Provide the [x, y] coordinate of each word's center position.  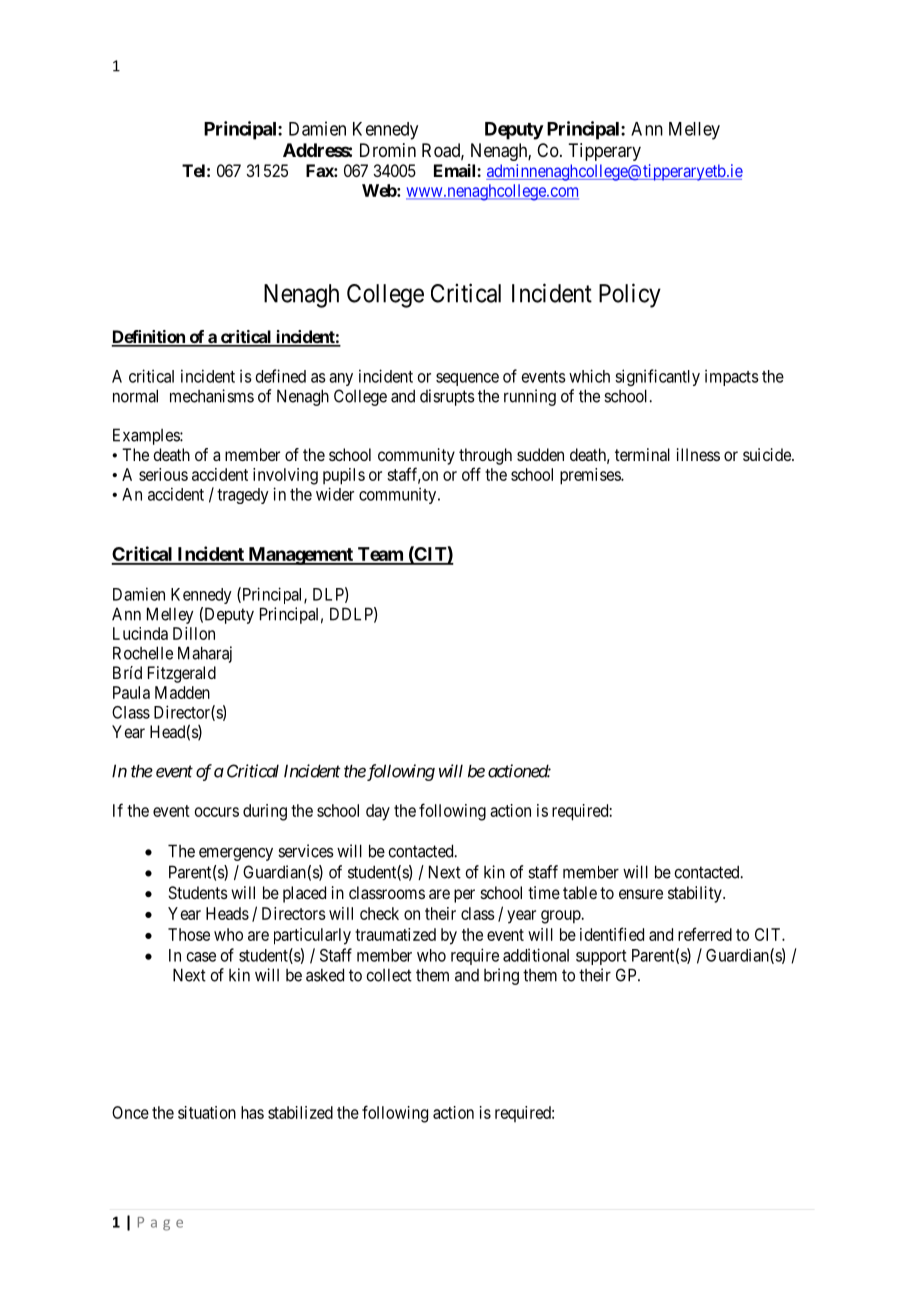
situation [207, 1112]
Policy [630, 295]
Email [456, 170]
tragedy [243, 496]
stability [696, 894]
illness [698, 454]
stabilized [300, 1112]
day [378, 812]
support [601, 957]
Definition [149, 338]
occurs [217, 812]
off [471, 474]
